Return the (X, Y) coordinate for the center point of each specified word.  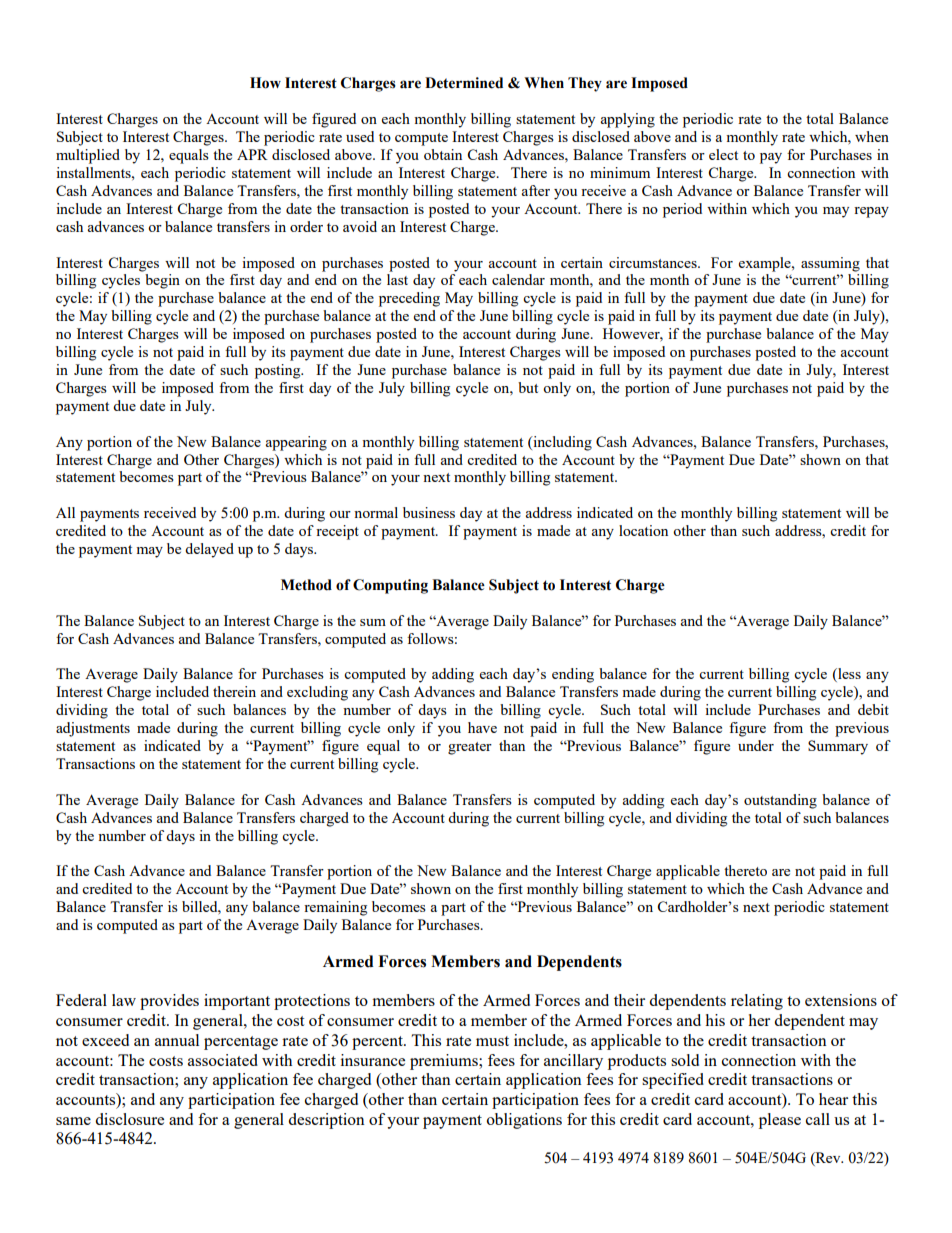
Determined (464, 83)
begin (162, 281)
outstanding (780, 801)
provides (169, 1002)
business (429, 512)
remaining (335, 908)
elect (723, 154)
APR (252, 154)
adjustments (93, 729)
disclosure (129, 1119)
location (643, 530)
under (756, 745)
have (482, 727)
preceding (409, 299)
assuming (830, 264)
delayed (209, 550)
